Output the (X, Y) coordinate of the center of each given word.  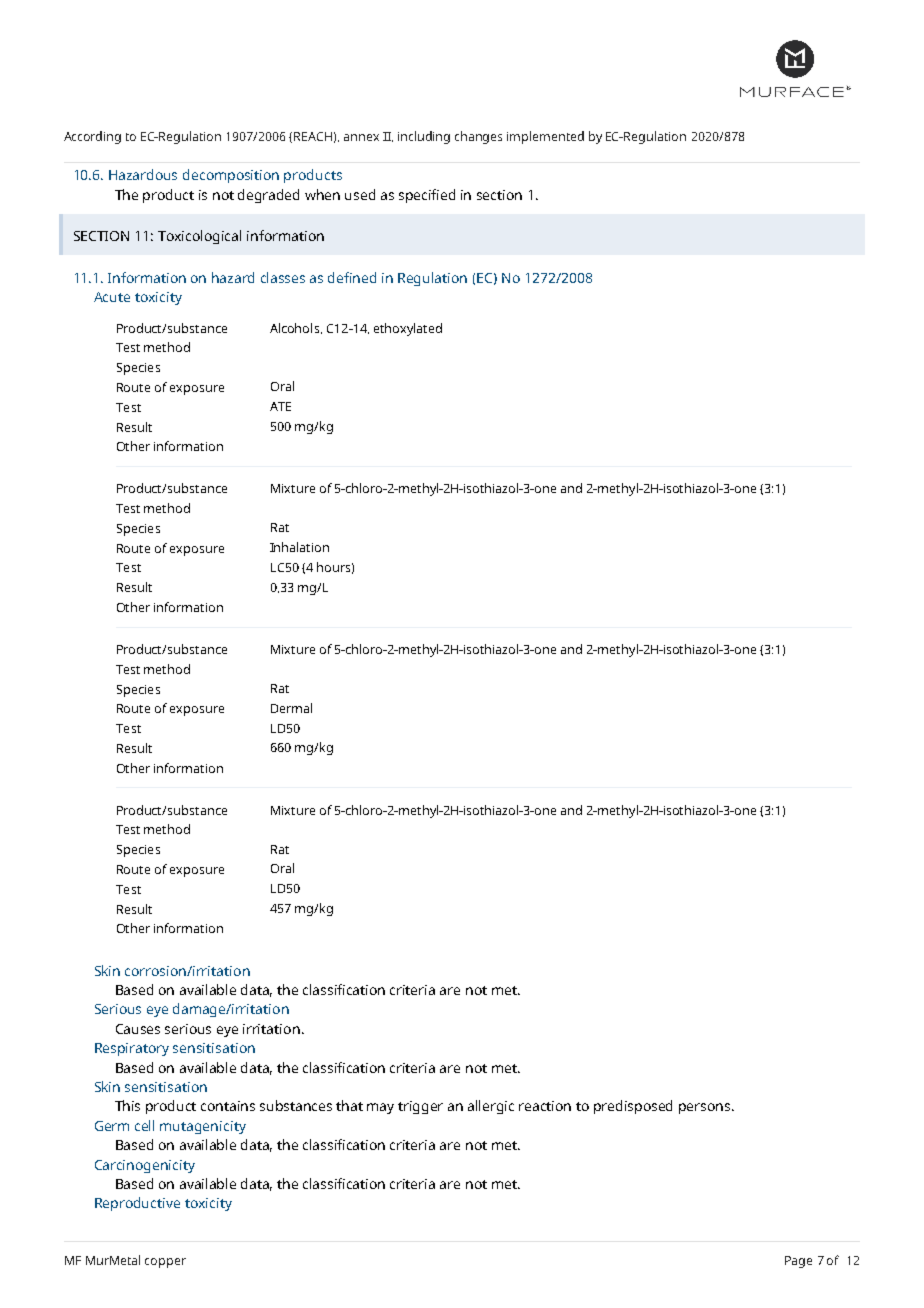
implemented (545, 137)
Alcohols (296, 328)
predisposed (633, 1107)
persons (706, 1108)
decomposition (231, 176)
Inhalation (299, 547)
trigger (420, 1107)
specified (427, 196)
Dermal (291, 708)
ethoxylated (408, 329)
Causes (138, 1029)
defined (352, 277)
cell (144, 1125)
